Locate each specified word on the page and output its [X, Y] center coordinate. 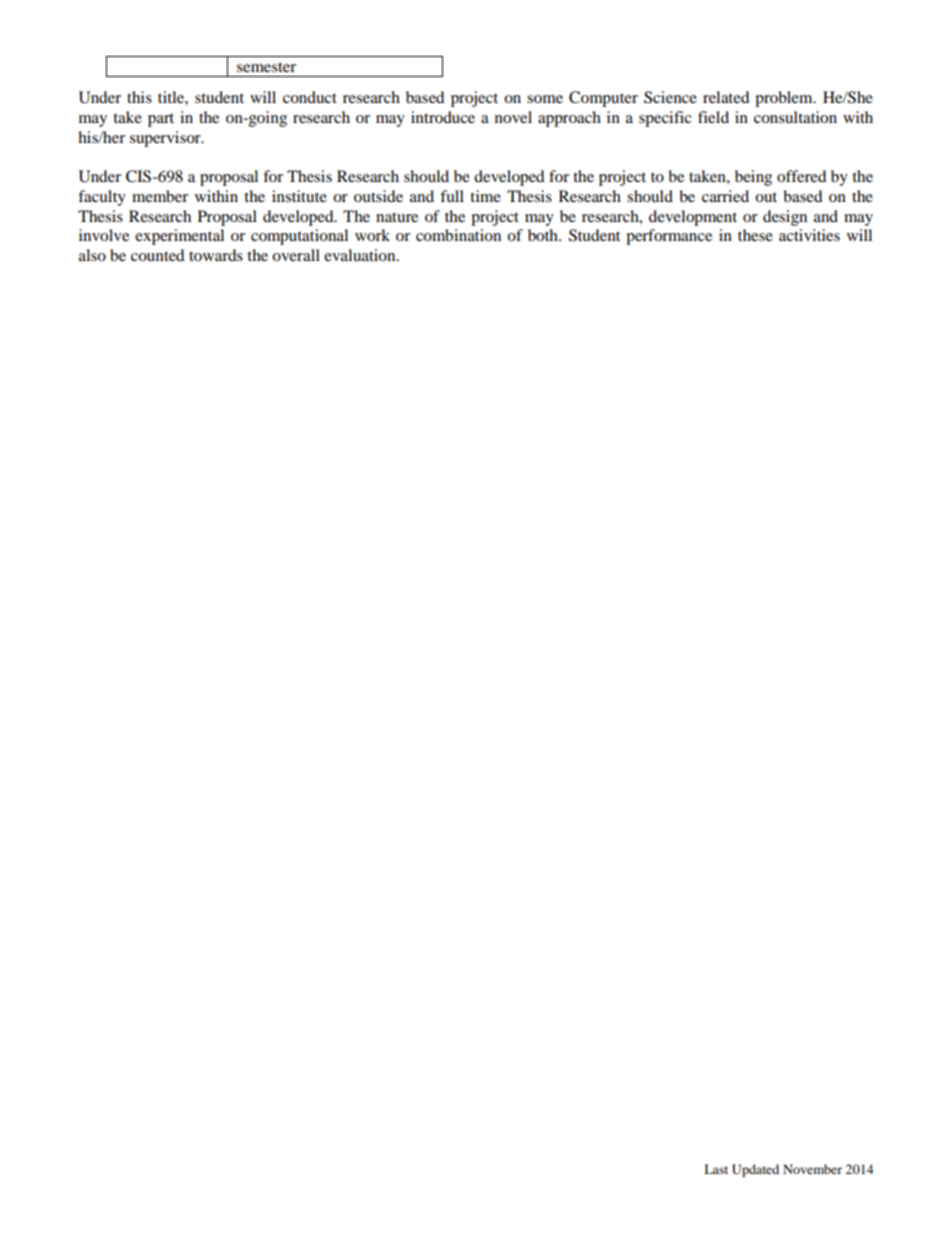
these [755, 235]
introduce [443, 117]
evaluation [361, 255]
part [161, 120]
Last [716, 1169]
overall [296, 255]
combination [458, 235]
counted [158, 255]
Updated [755, 1170]
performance [669, 237]
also [92, 255]
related [726, 97]
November [812, 1169]
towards [216, 255]
